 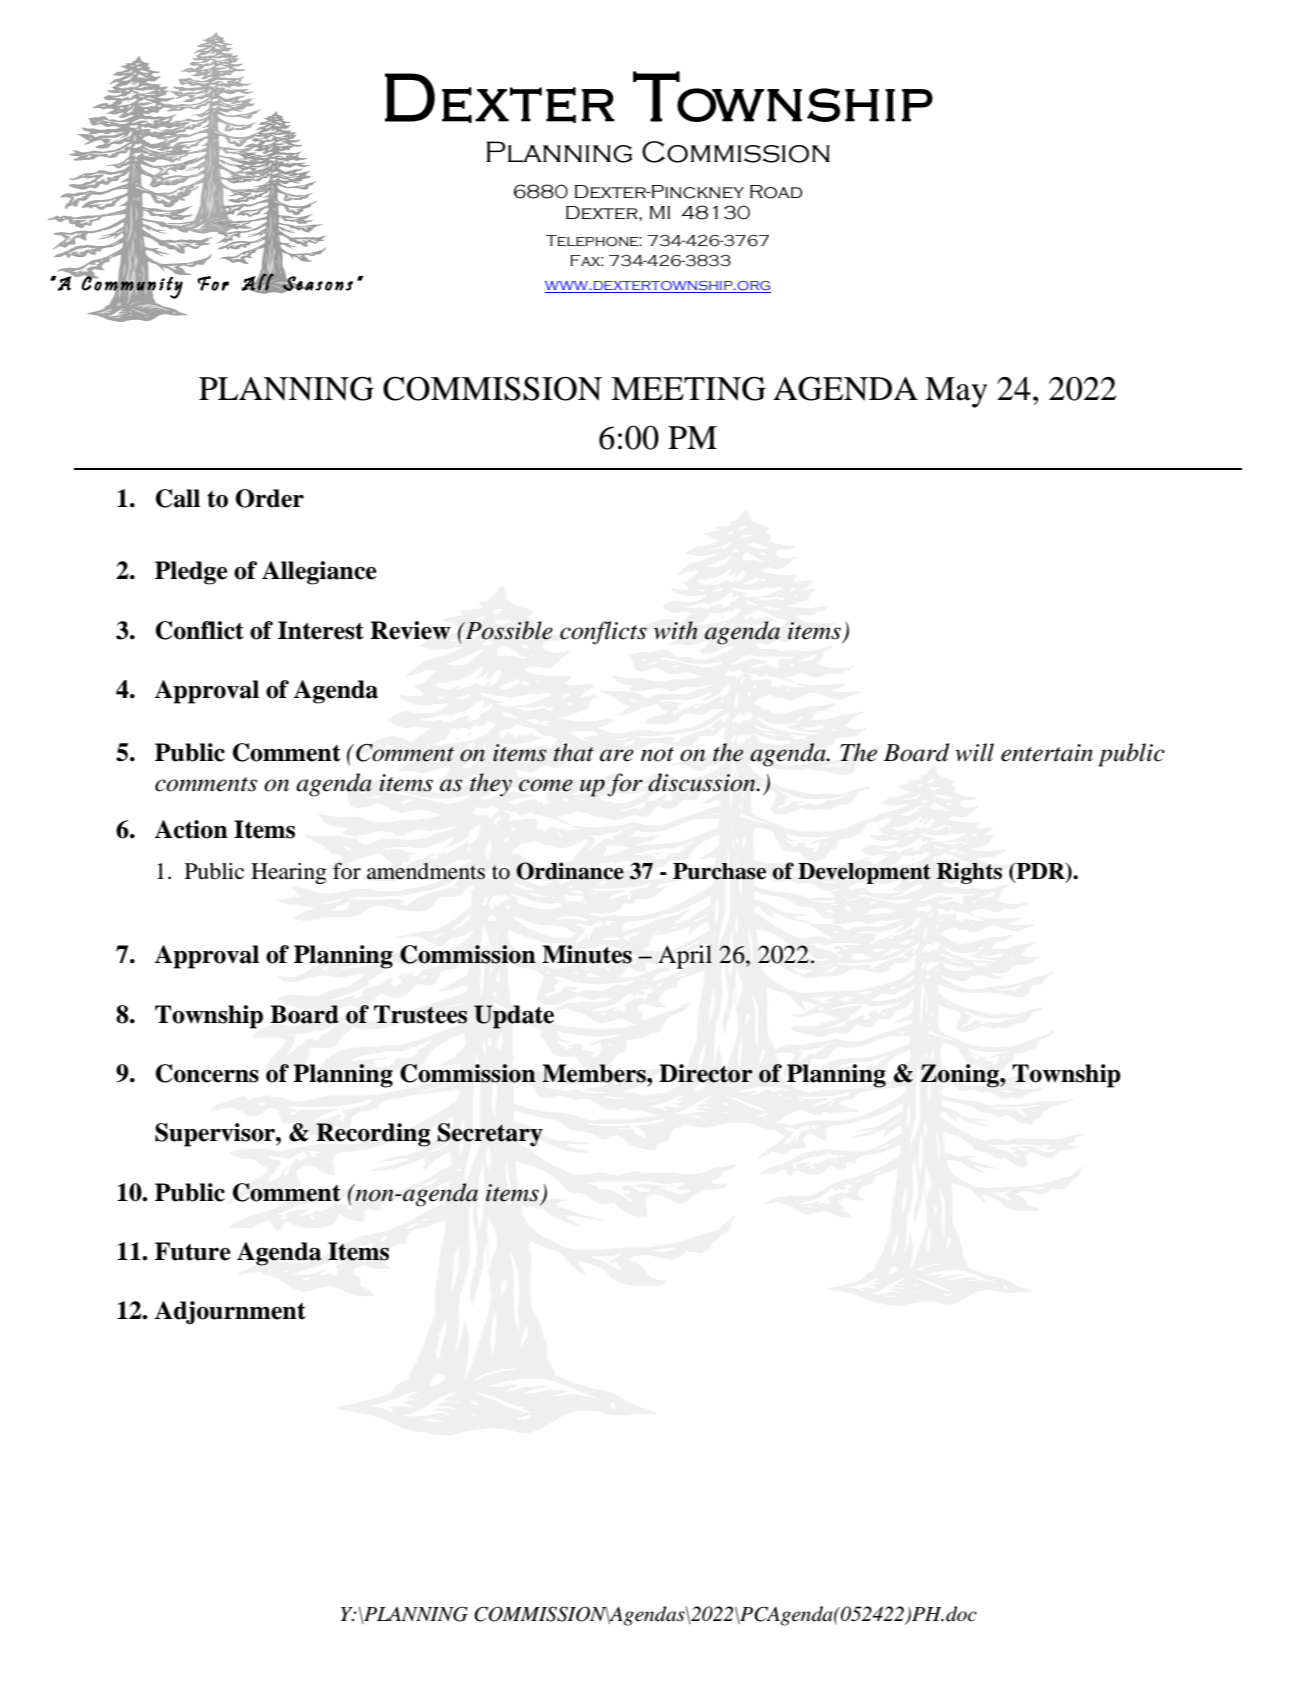 I want to click on Call, so click(x=178, y=498).
